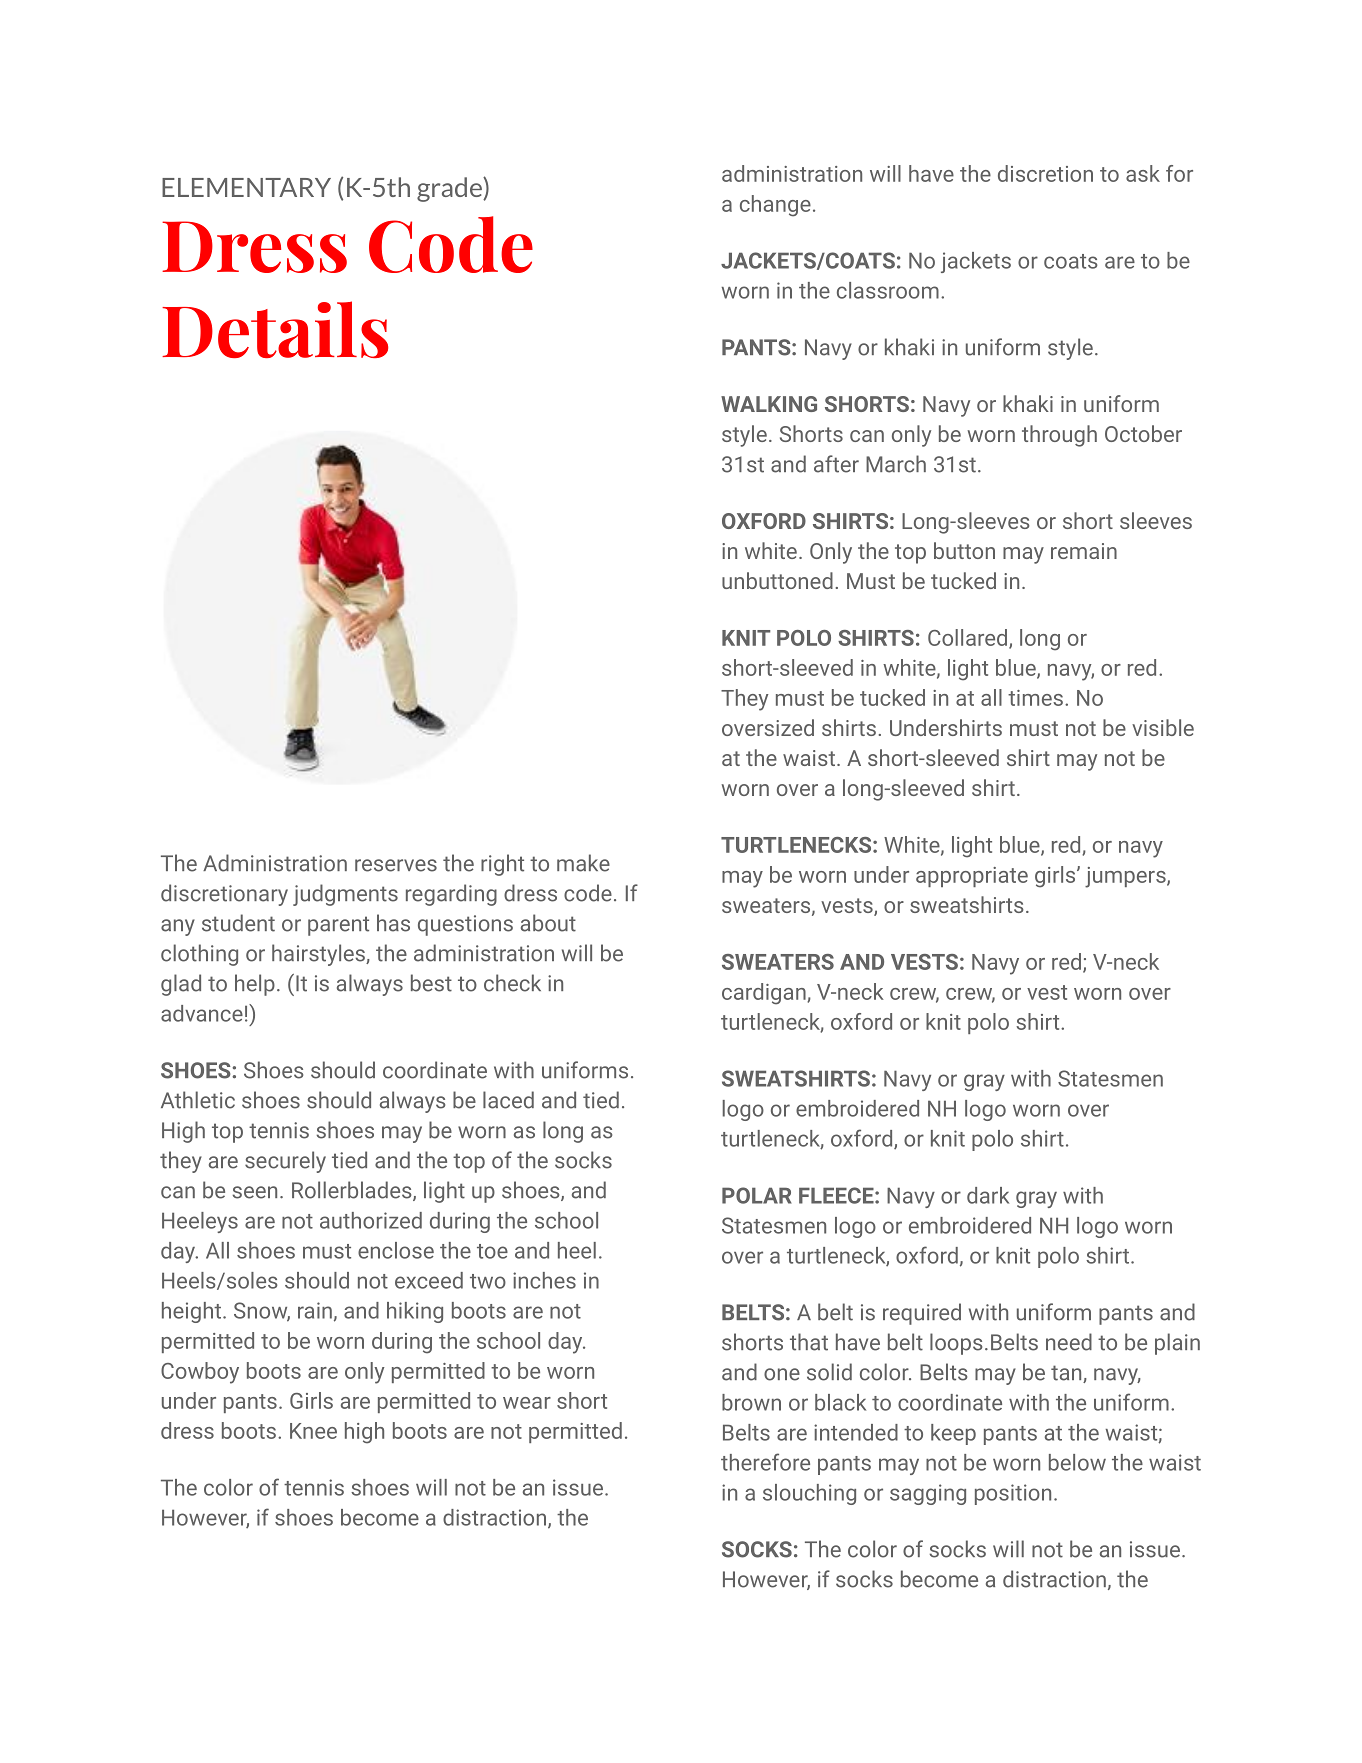 The image size is (1362, 1763). I want to click on judgments, so click(345, 895).
